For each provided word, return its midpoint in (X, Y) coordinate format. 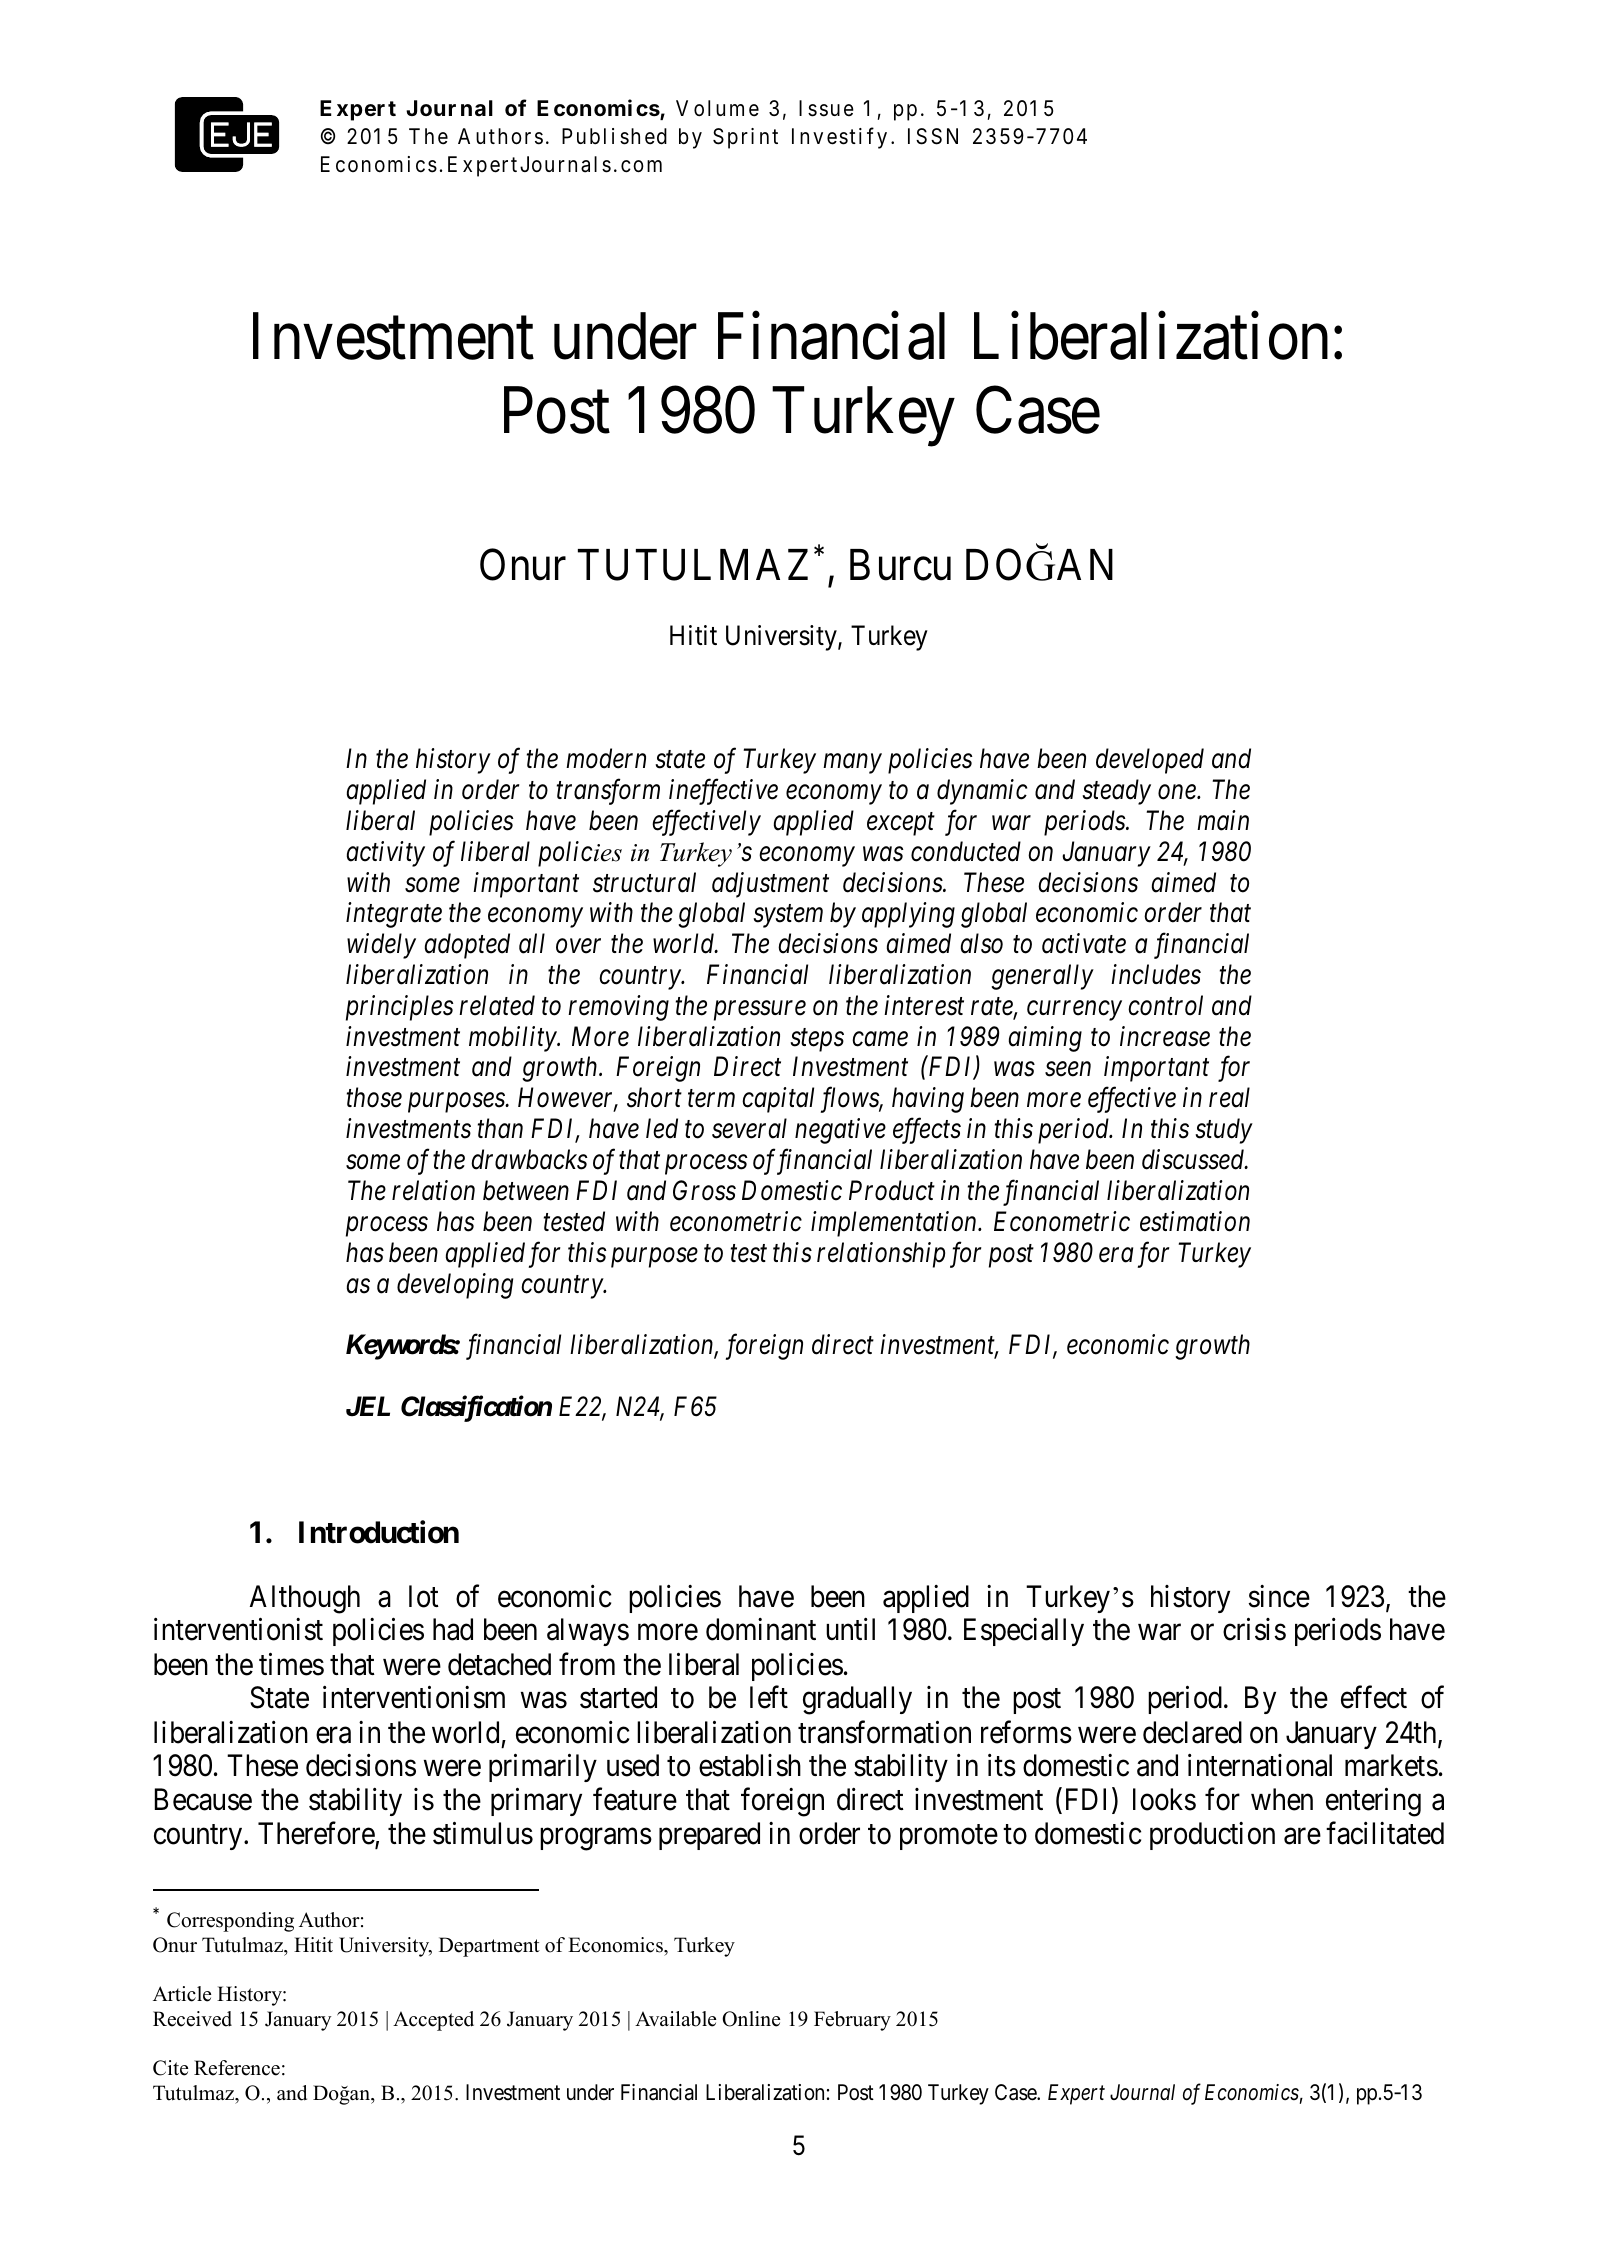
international (1260, 1765)
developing (455, 1286)
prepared (709, 1836)
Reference (237, 2068)
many (852, 764)
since (1279, 1596)
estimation (1195, 1222)
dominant (761, 1629)
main (1223, 821)
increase (1165, 1036)
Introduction (379, 1532)
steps (817, 1040)
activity (386, 854)
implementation (895, 1224)
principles (400, 1008)
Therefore (317, 1834)
